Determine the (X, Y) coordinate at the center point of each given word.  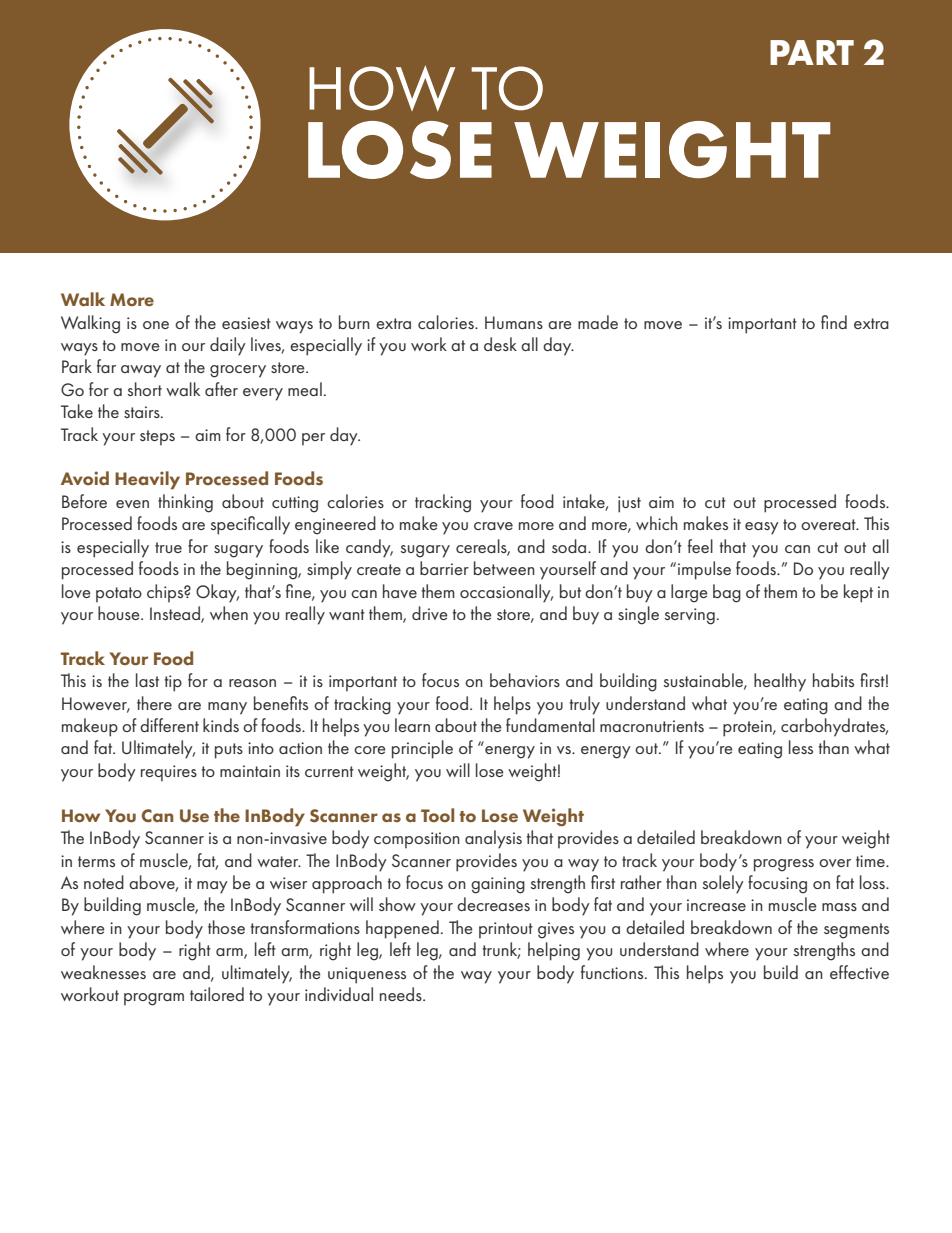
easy (762, 528)
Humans (514, 322)
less (801, 747)
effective (859, 972)
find (834, 322)
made (598, 322)
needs (402, 994)
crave (493, 526)
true (168, 547)
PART (812, 52)
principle (422, 749)
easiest (246, 323)
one (156, 325)
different (169, 725)
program (154, 999)
